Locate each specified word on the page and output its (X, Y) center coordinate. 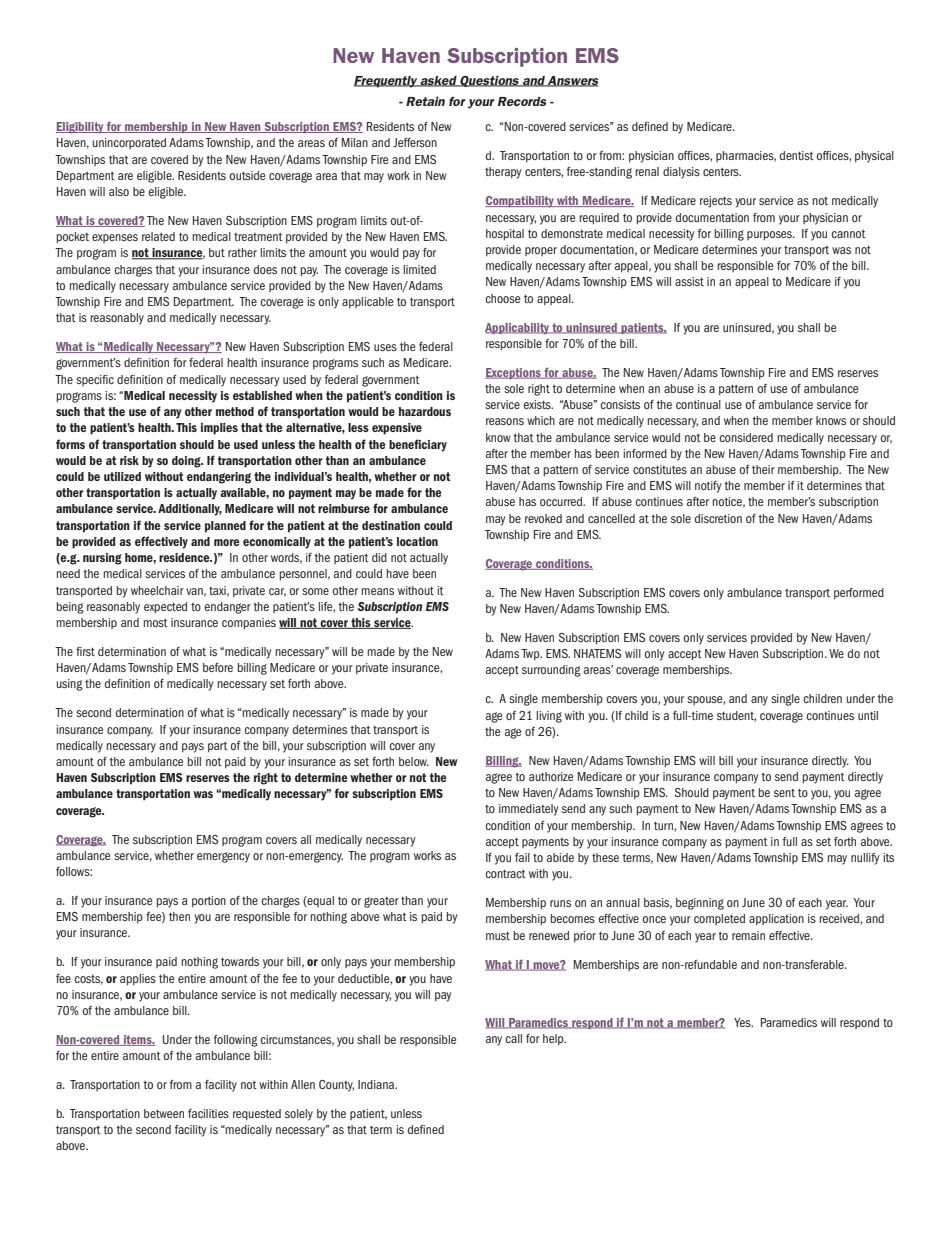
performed (859, 593)
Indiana (377, 1084)
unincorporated (129, 143)
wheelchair (157, 590)
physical (874, 157)
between (164, 1113)
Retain (425, 101)
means (377, 591)
